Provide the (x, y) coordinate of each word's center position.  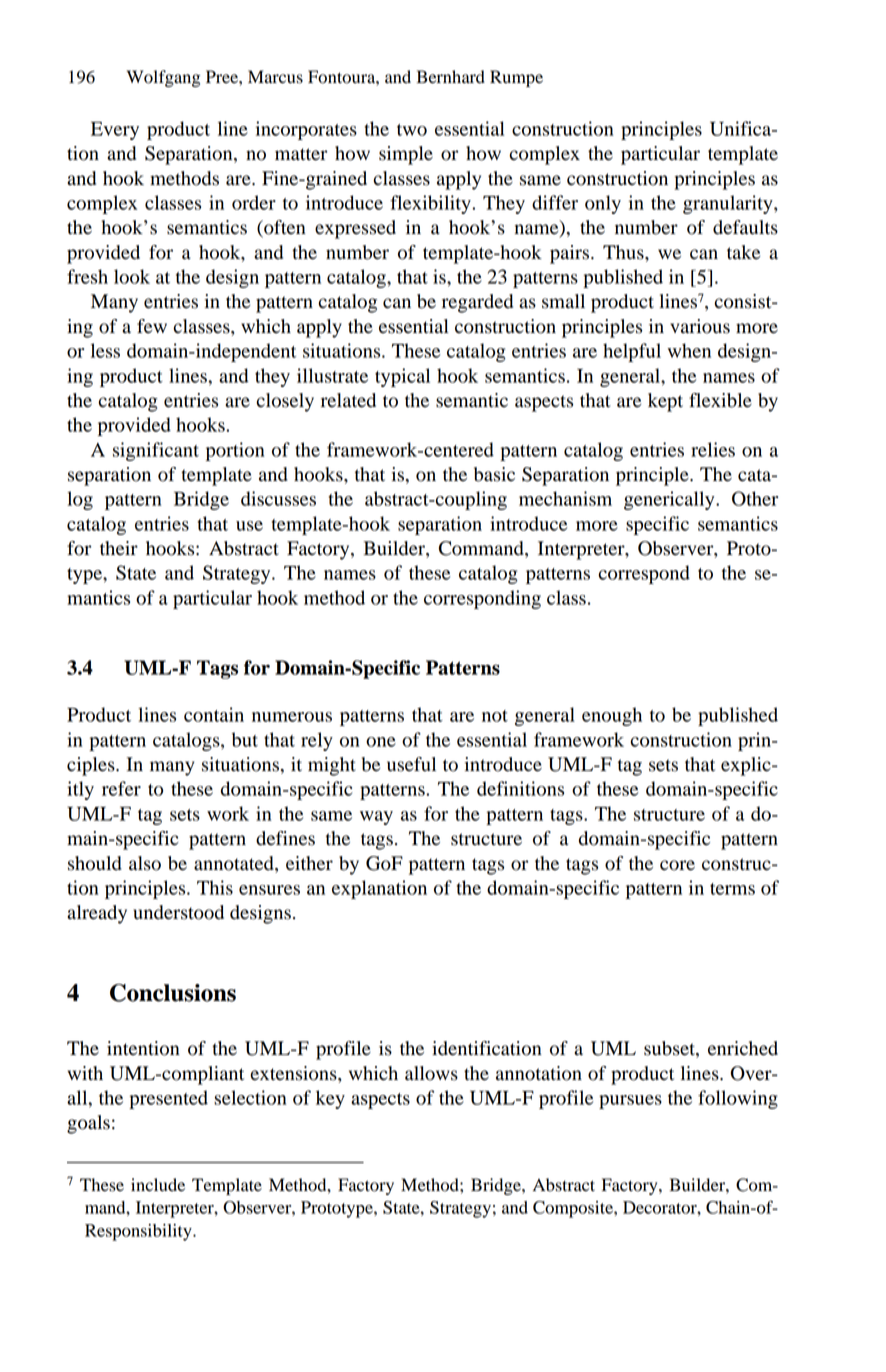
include (158, 1185)
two (412, 130)
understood (178, 912)
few (152, 326)
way (376, 818)
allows (431, 1073)
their (119, 548)
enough (612, 716)
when (689, 350)
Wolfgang (163, 78)
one (381, 742)
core (677, 865)
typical (402, 377)
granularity (729, 204)
